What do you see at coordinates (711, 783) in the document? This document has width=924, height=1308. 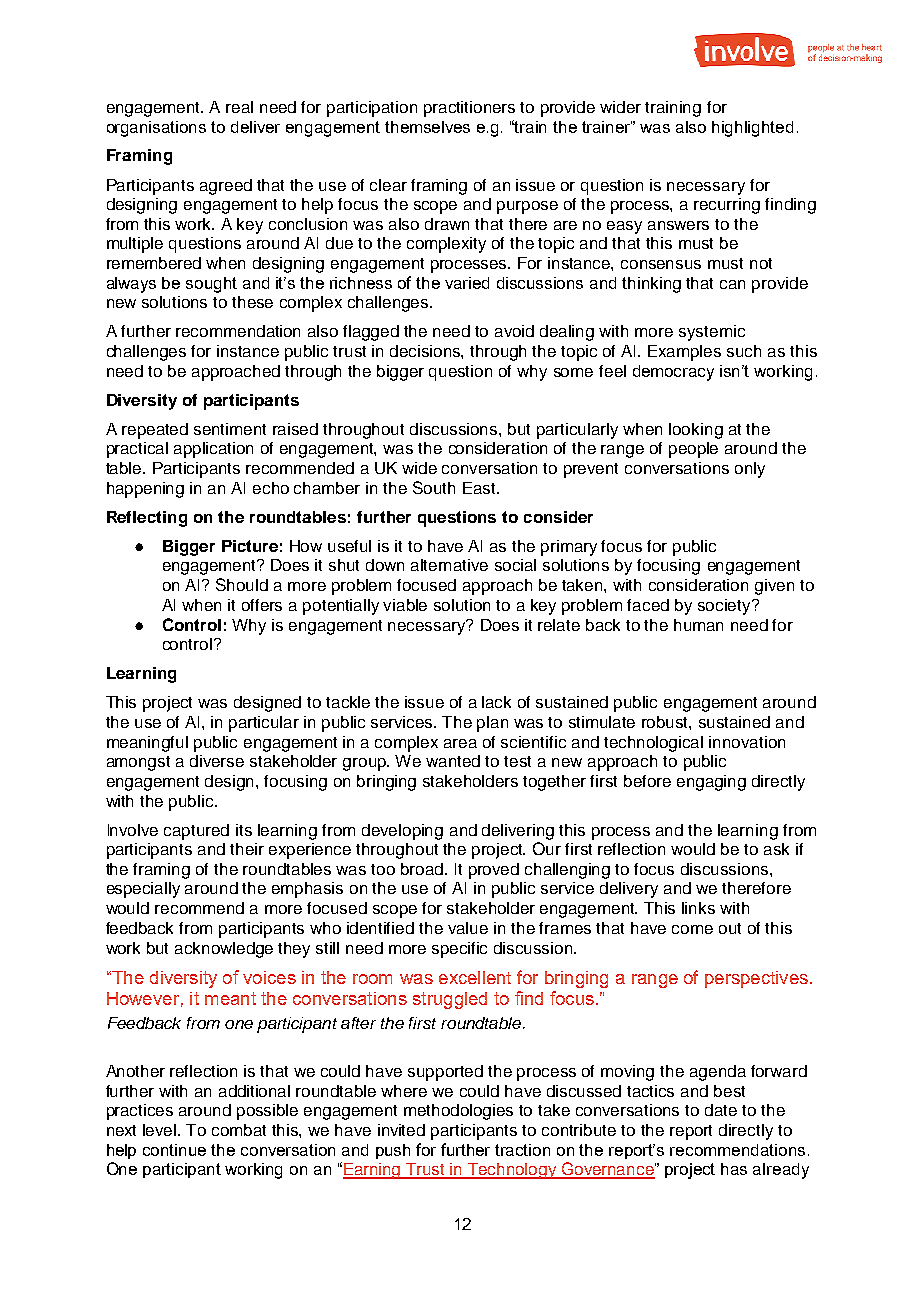 I see `engaging` at bounding box center [711, 783].
